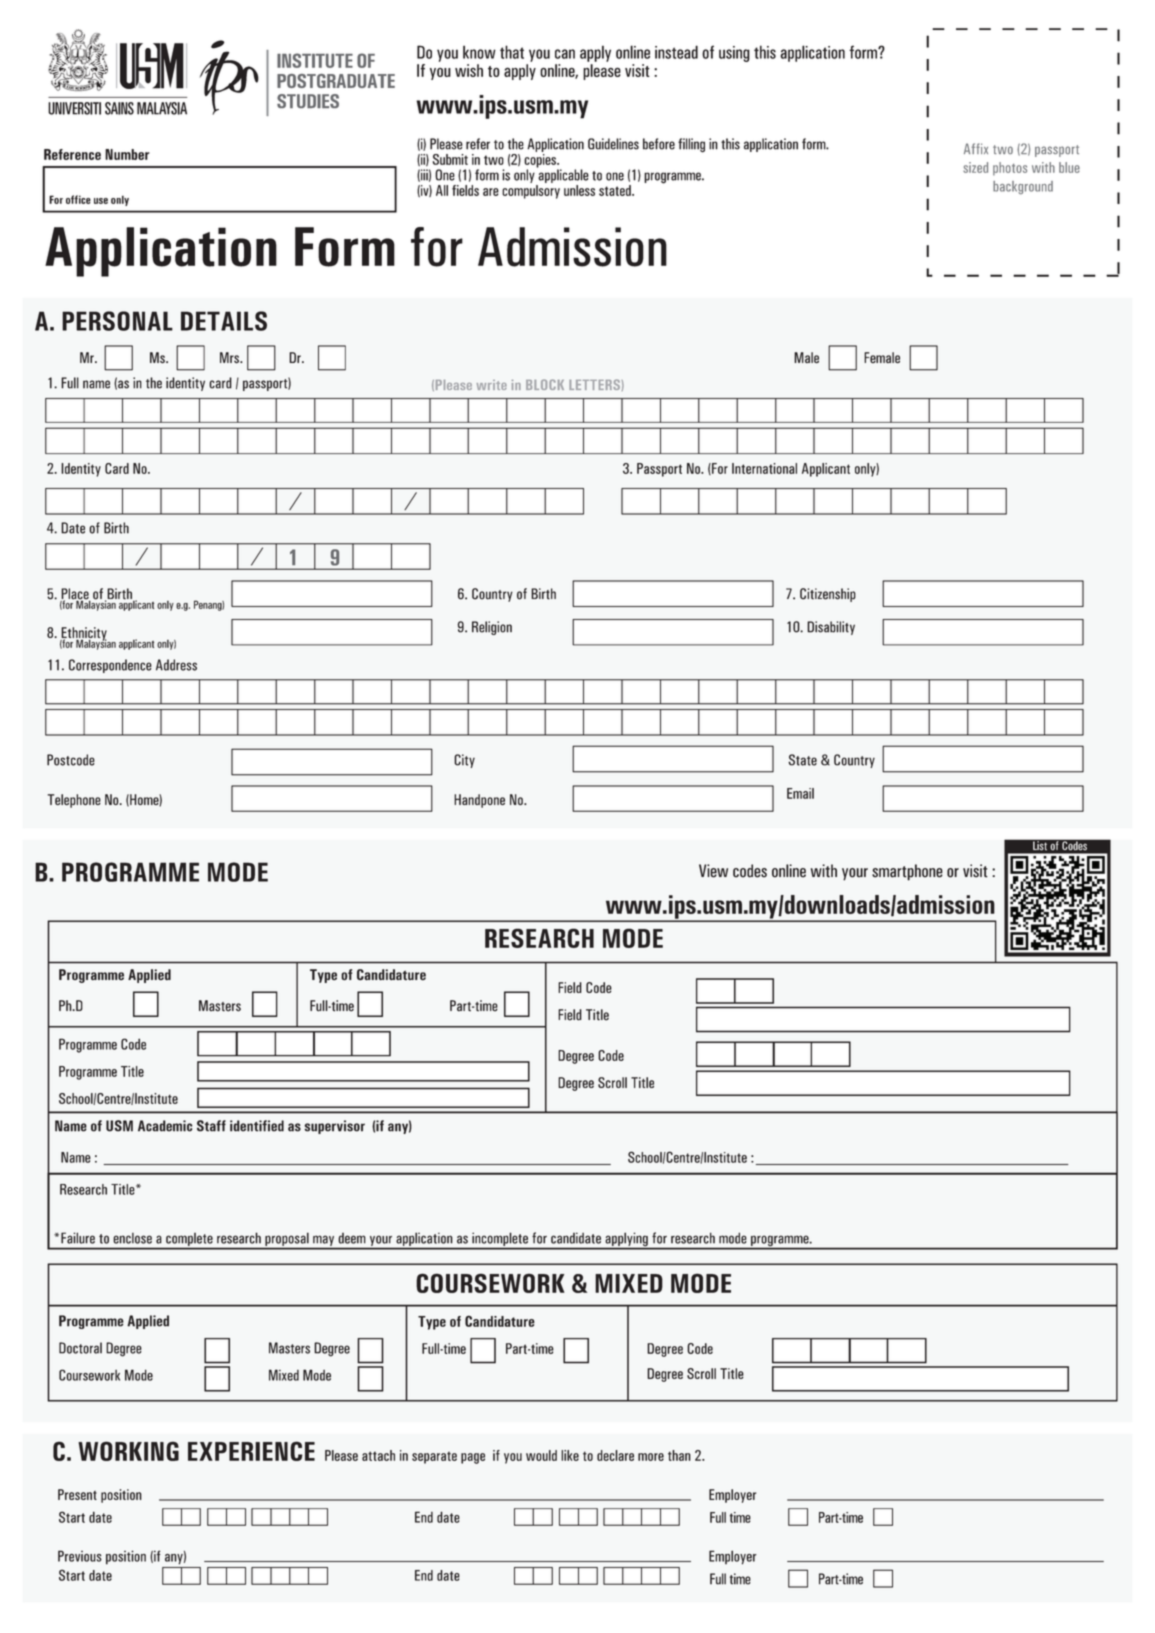 This screenshot has height=1633, width=1155. I want to click on Telephone, so click(74, 801).
